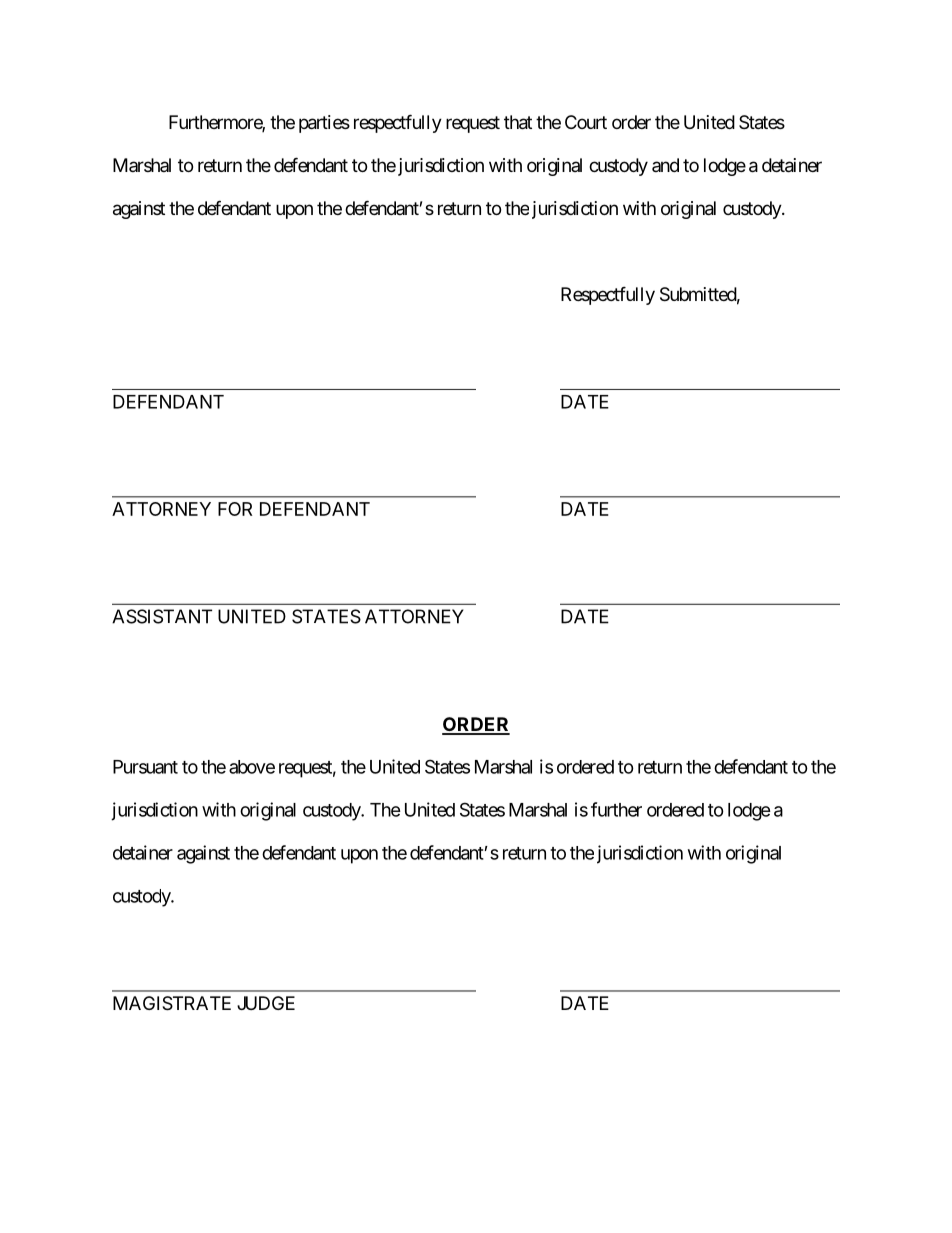 This image has height=1233, width=952. Describe the element at coordinates (162, 616) in the image. I see `ASSISTANT` at that location.
